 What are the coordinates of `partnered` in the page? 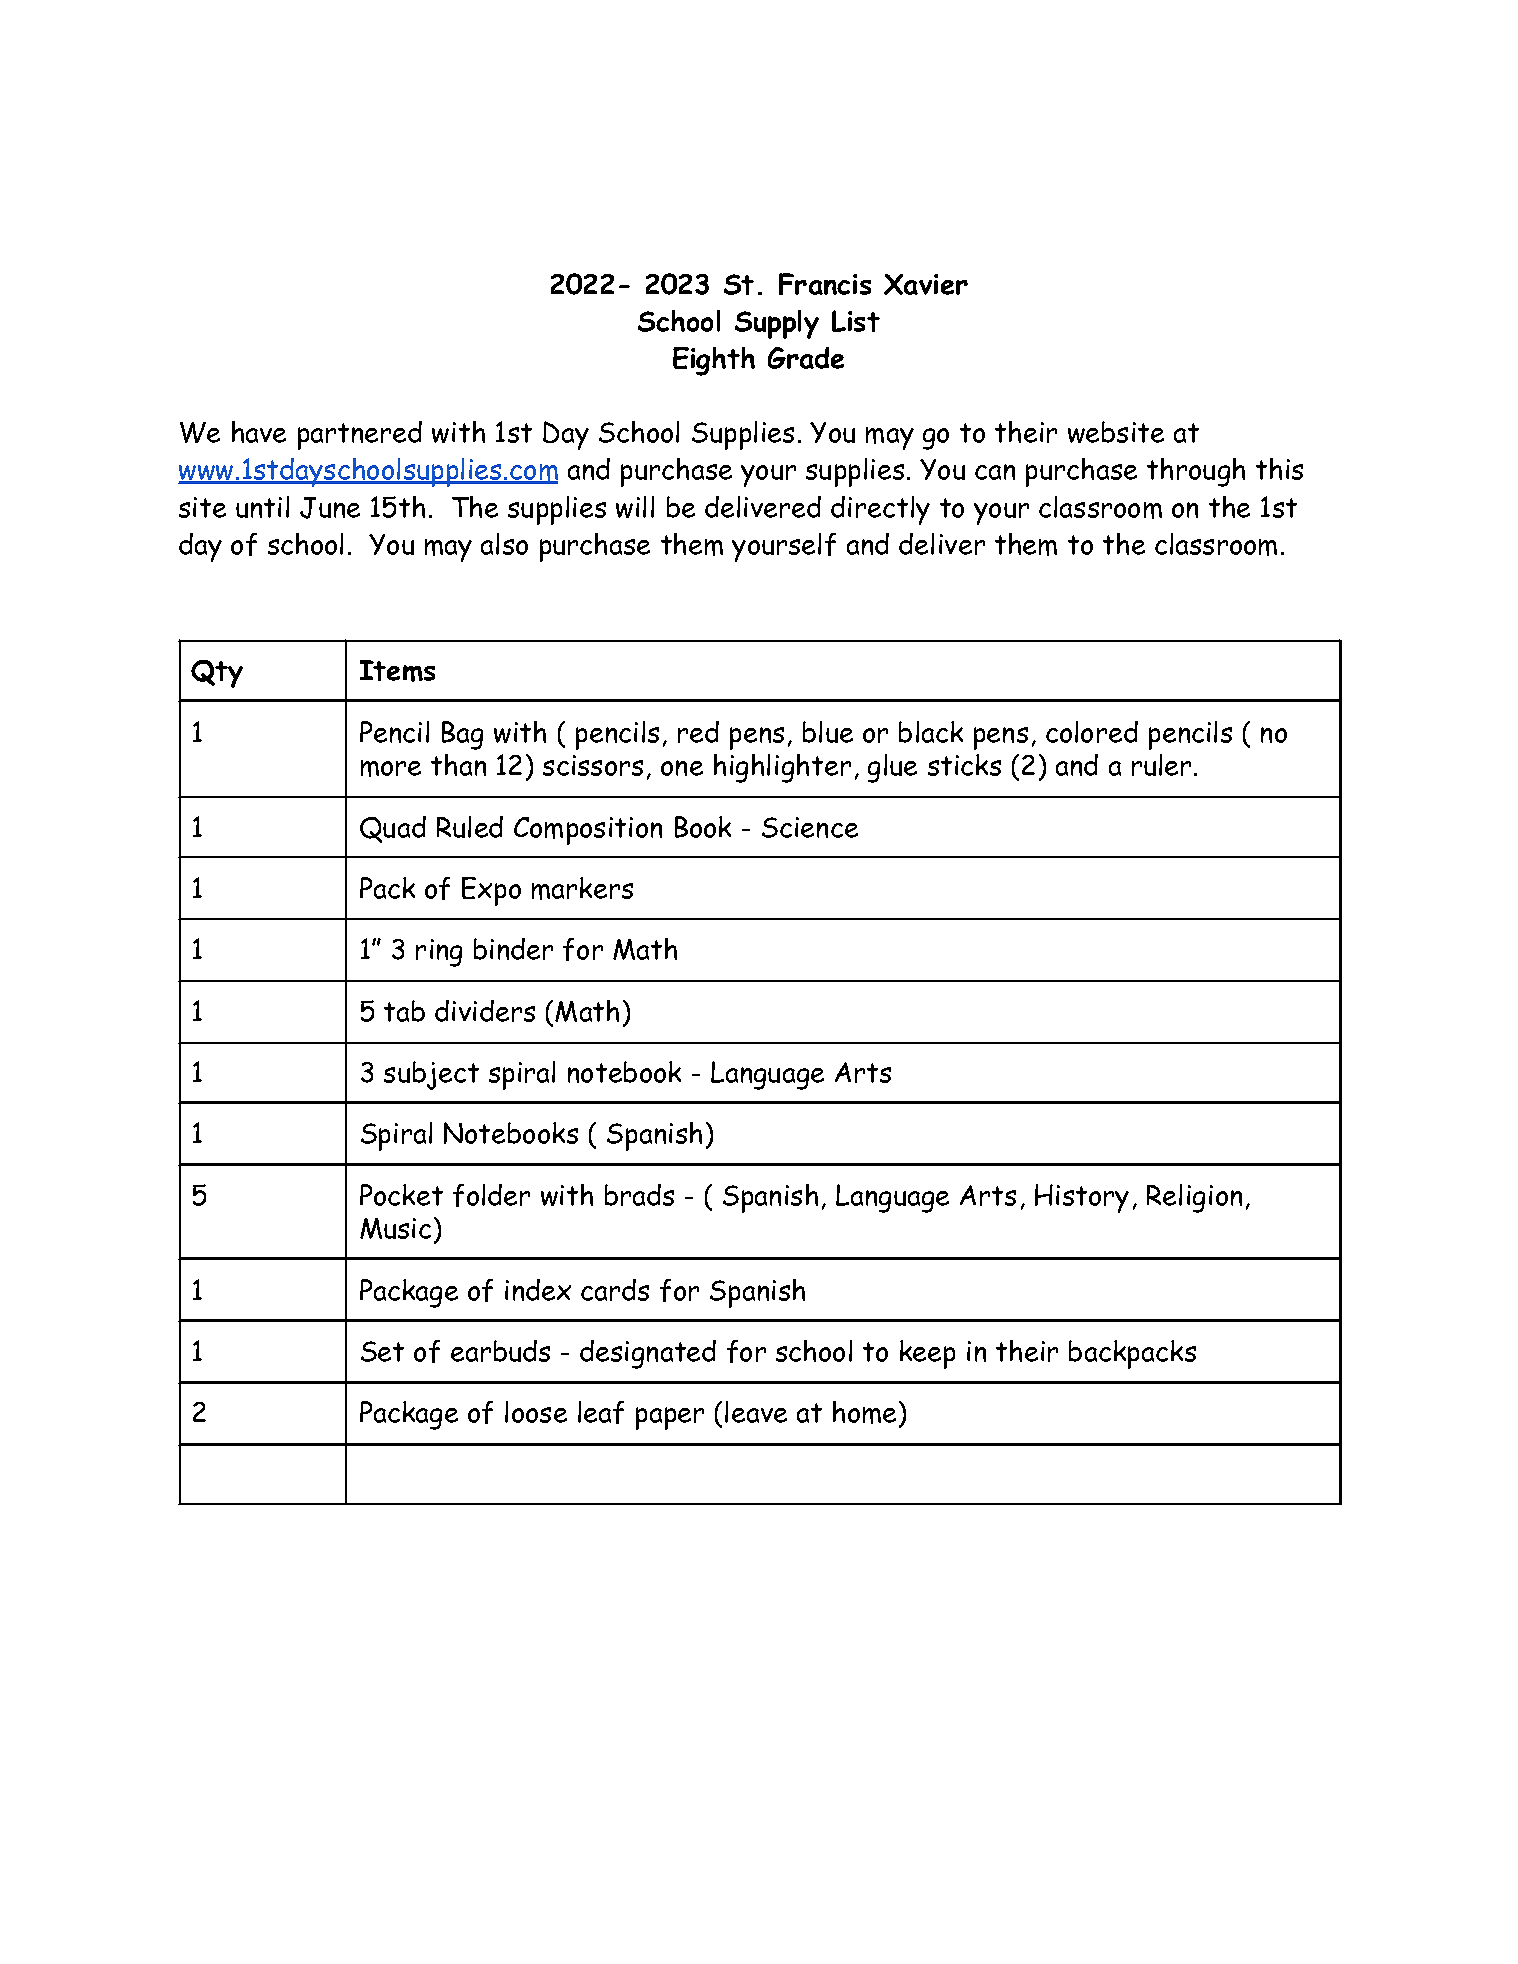 It's located at (360, 435).
